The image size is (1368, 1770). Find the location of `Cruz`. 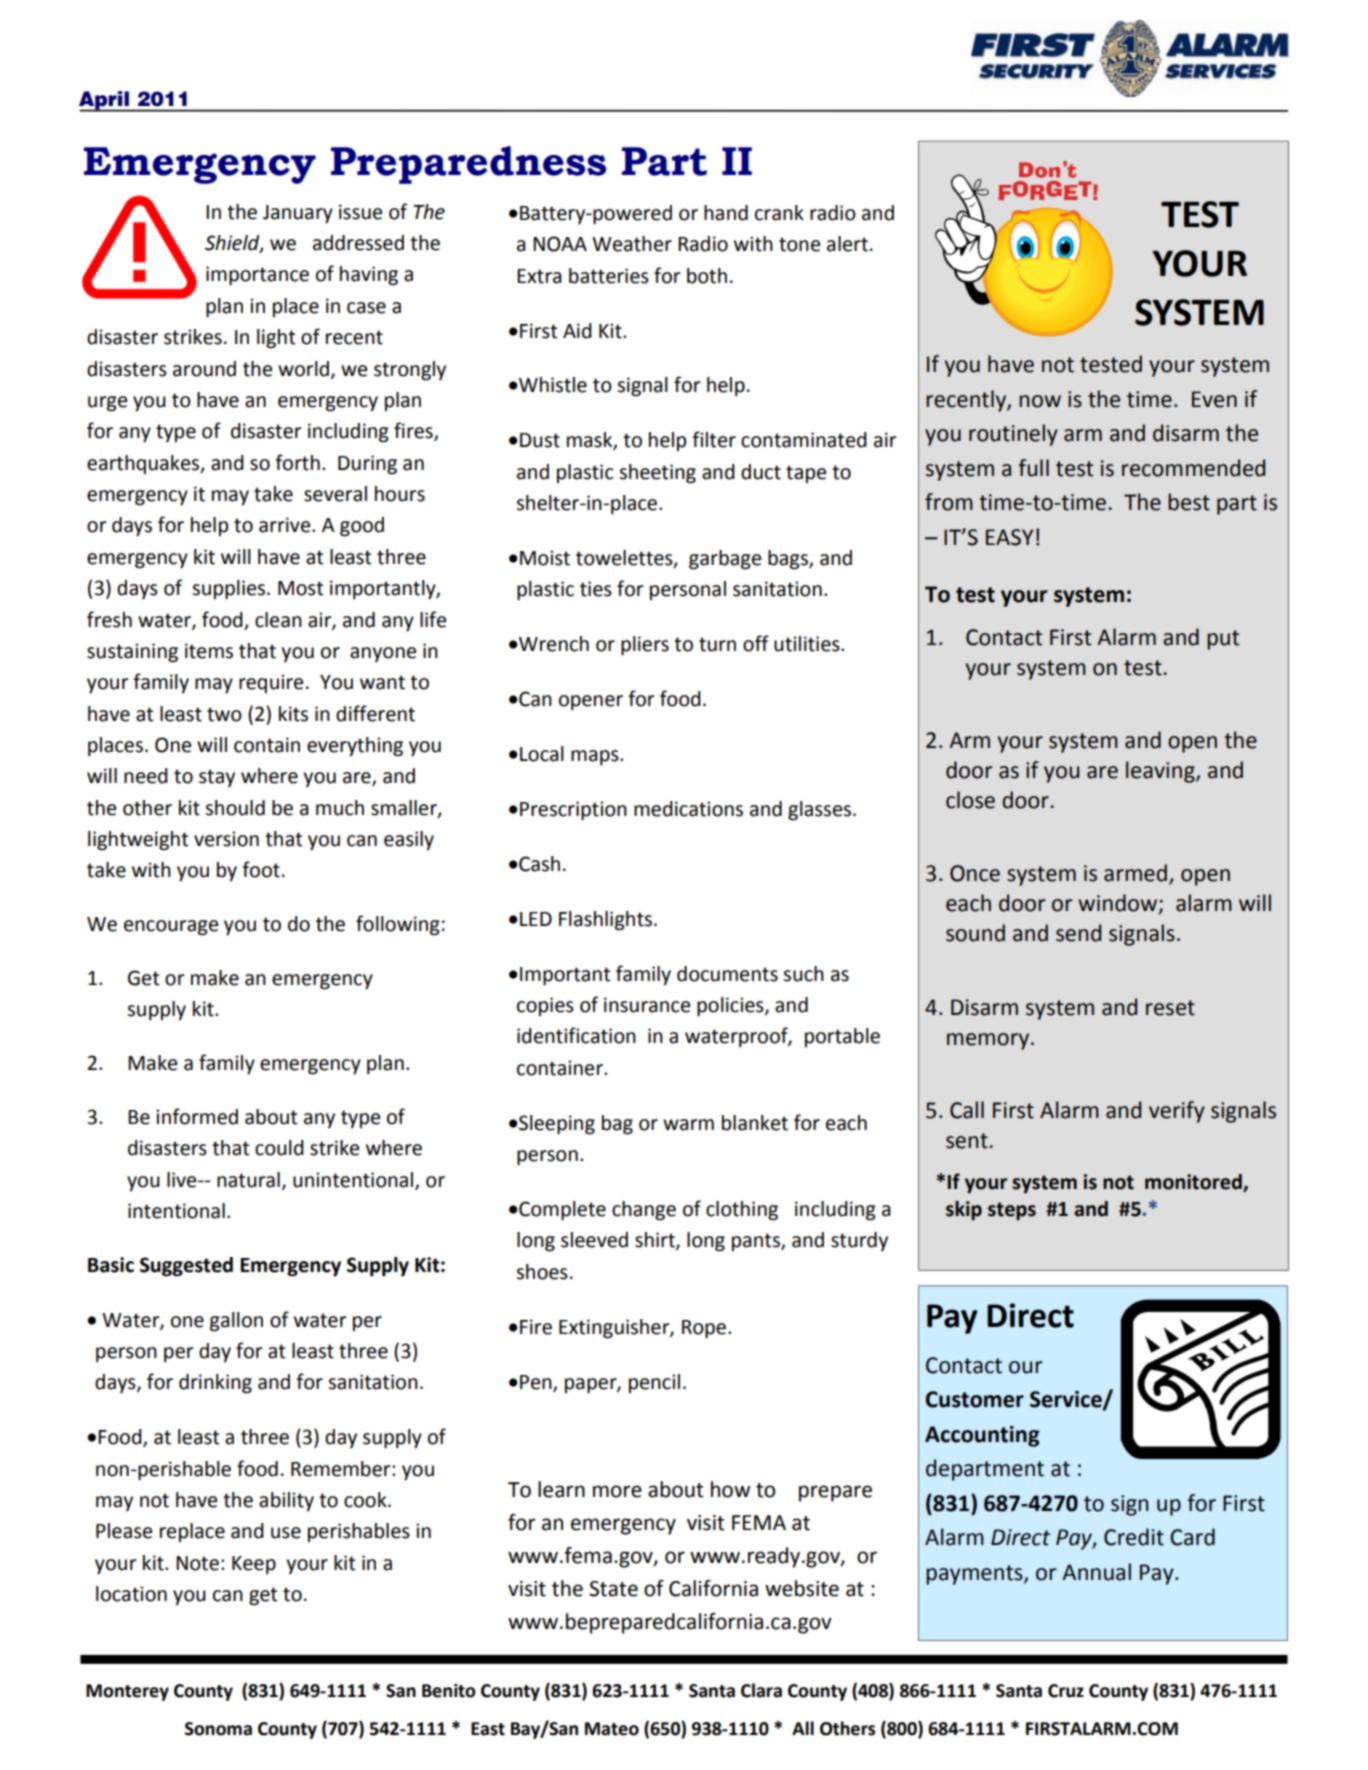

Cruz is located at coordinates (1066, 1691).
